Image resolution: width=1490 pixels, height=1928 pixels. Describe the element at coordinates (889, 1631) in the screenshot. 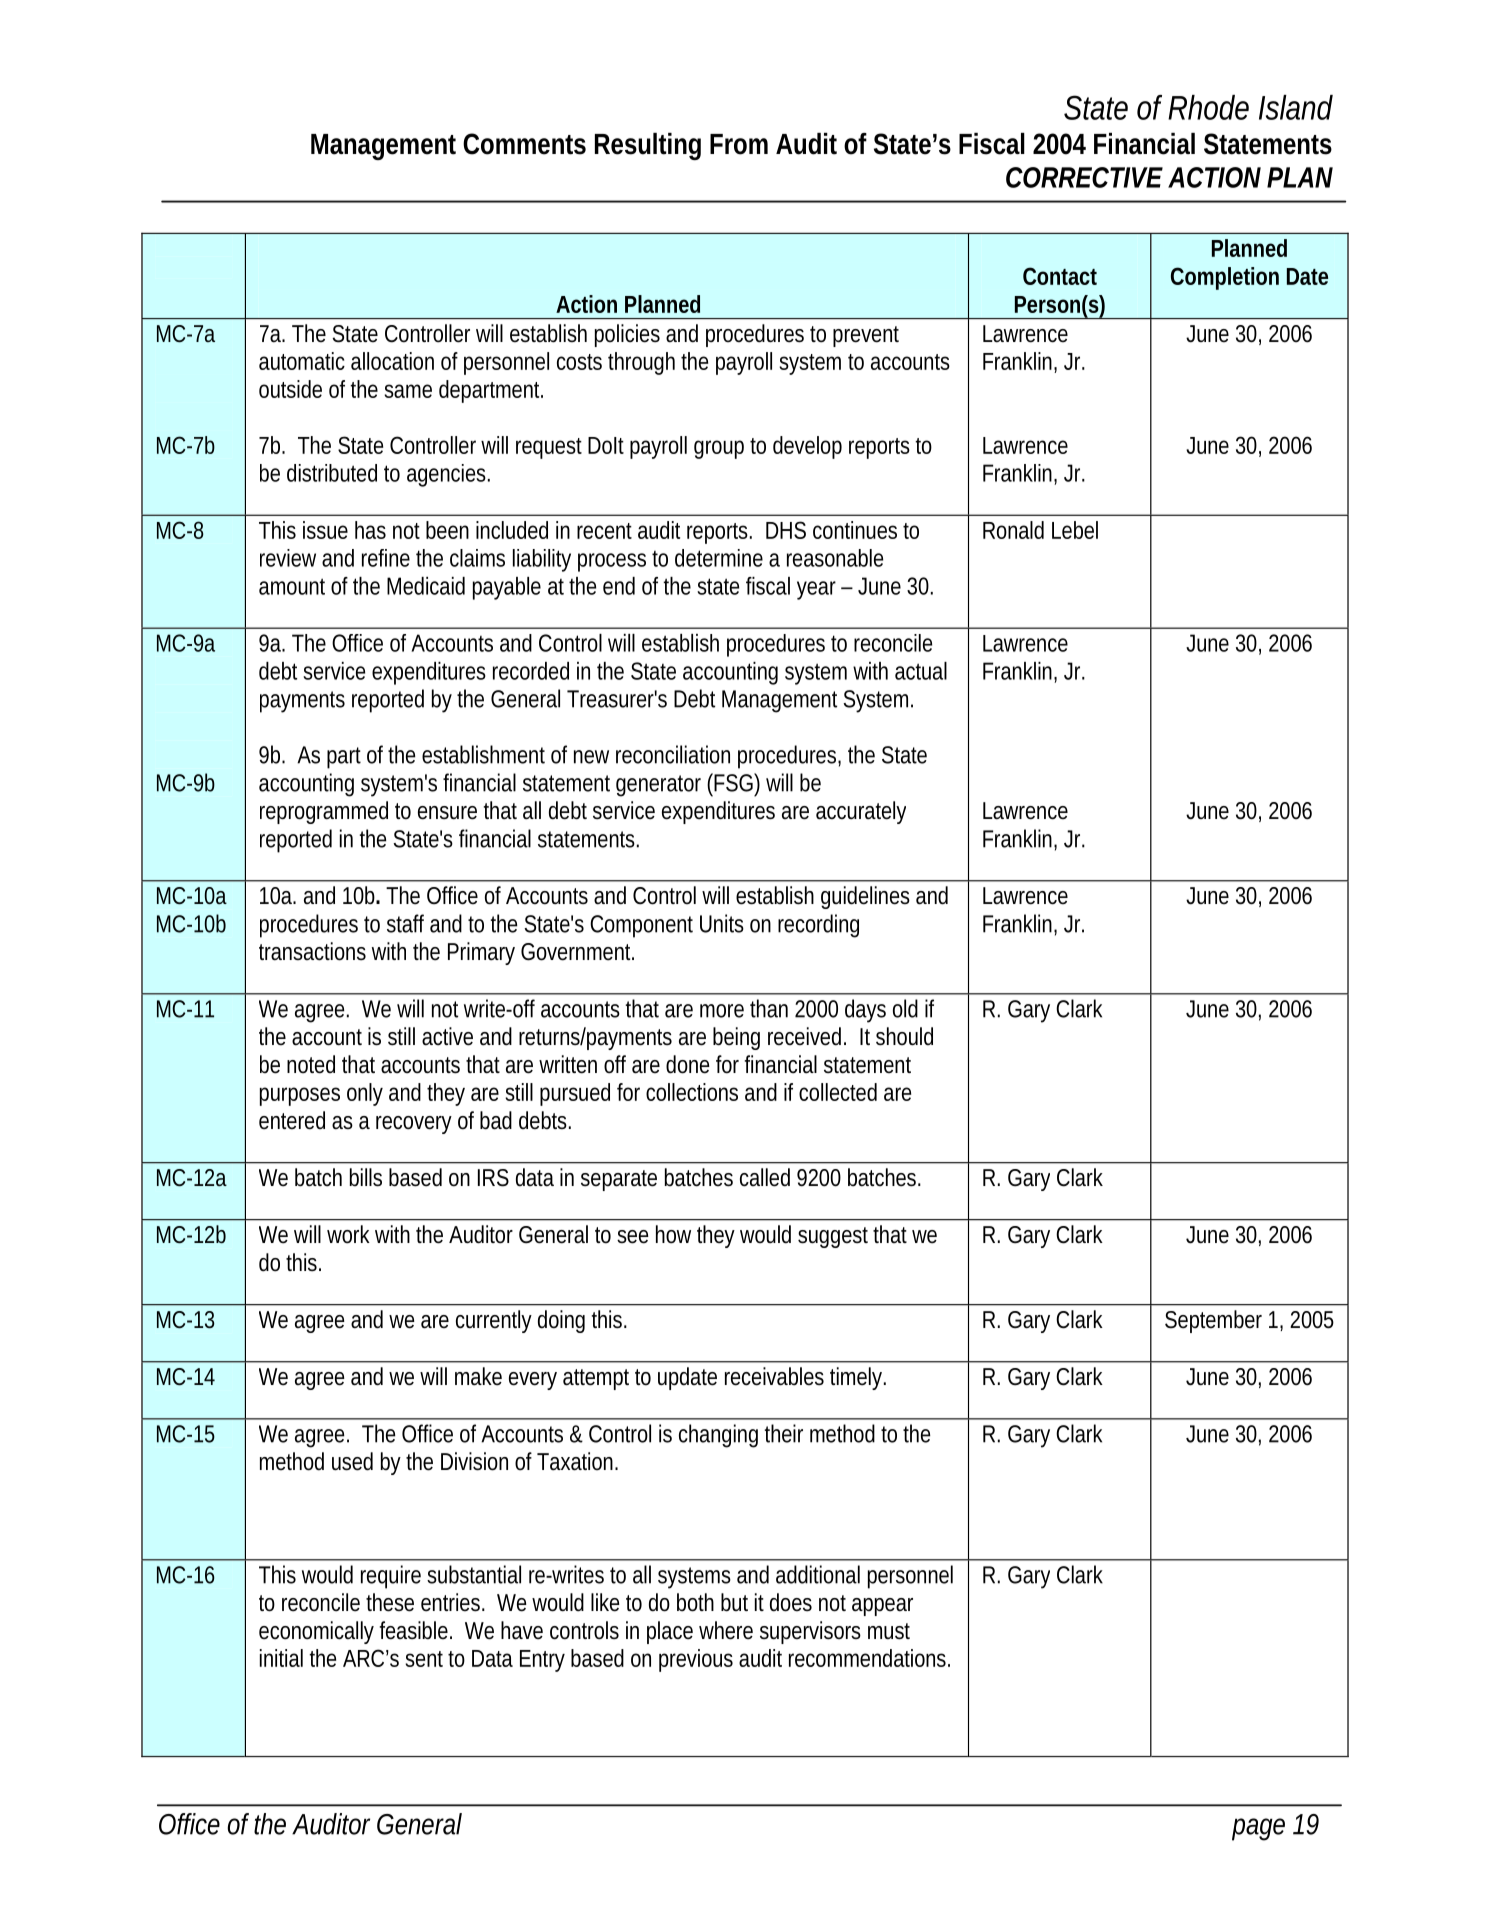

I see `must` at that location.
